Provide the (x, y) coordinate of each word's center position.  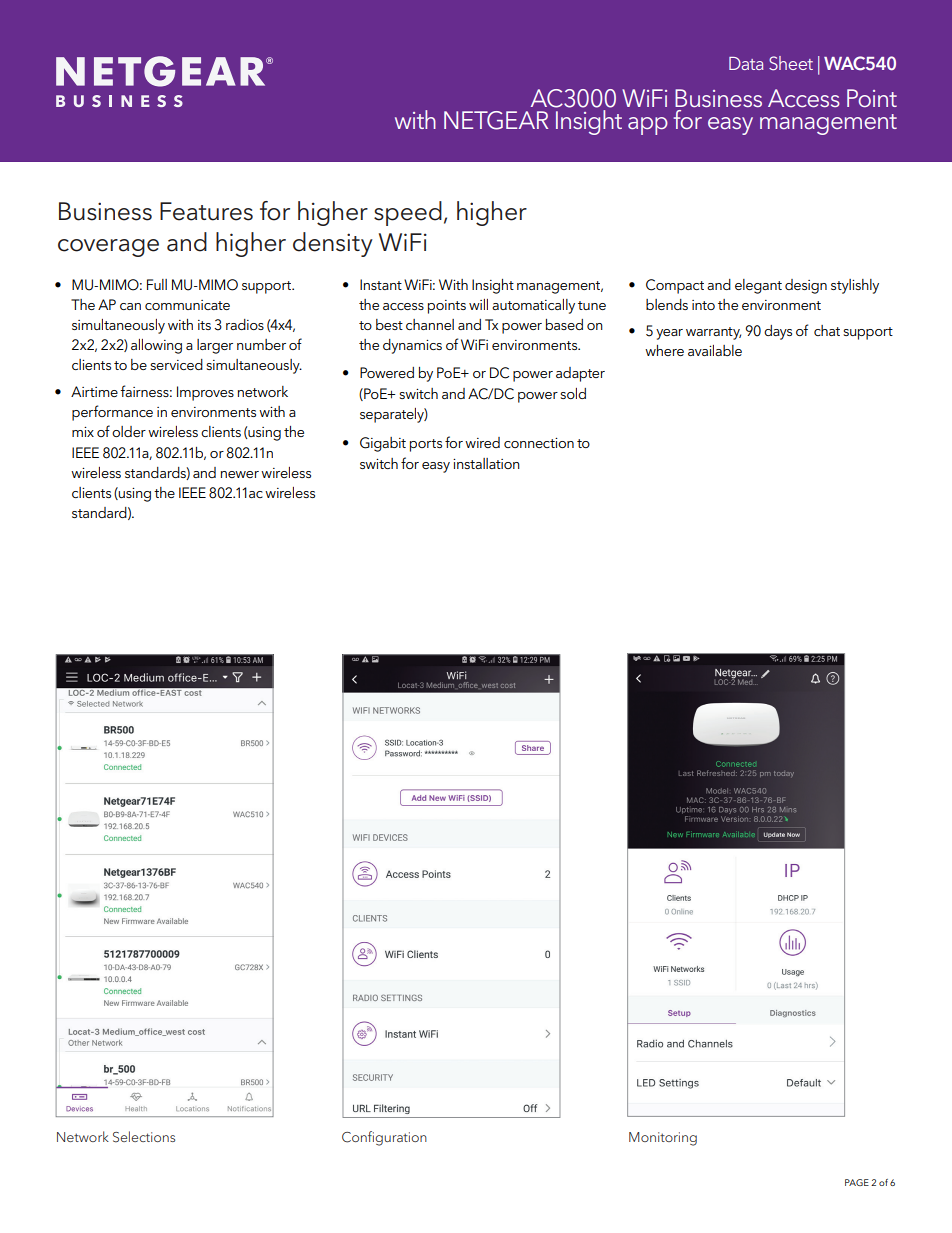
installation (486, 463)
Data (746, 63)
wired (482, 442)
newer (240, 474)
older (129, 431)
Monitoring (663, 1139)
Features (206, 211)
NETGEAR (496, 120)
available (715, 350)
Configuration (384, 1138)
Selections (144, 1137)
